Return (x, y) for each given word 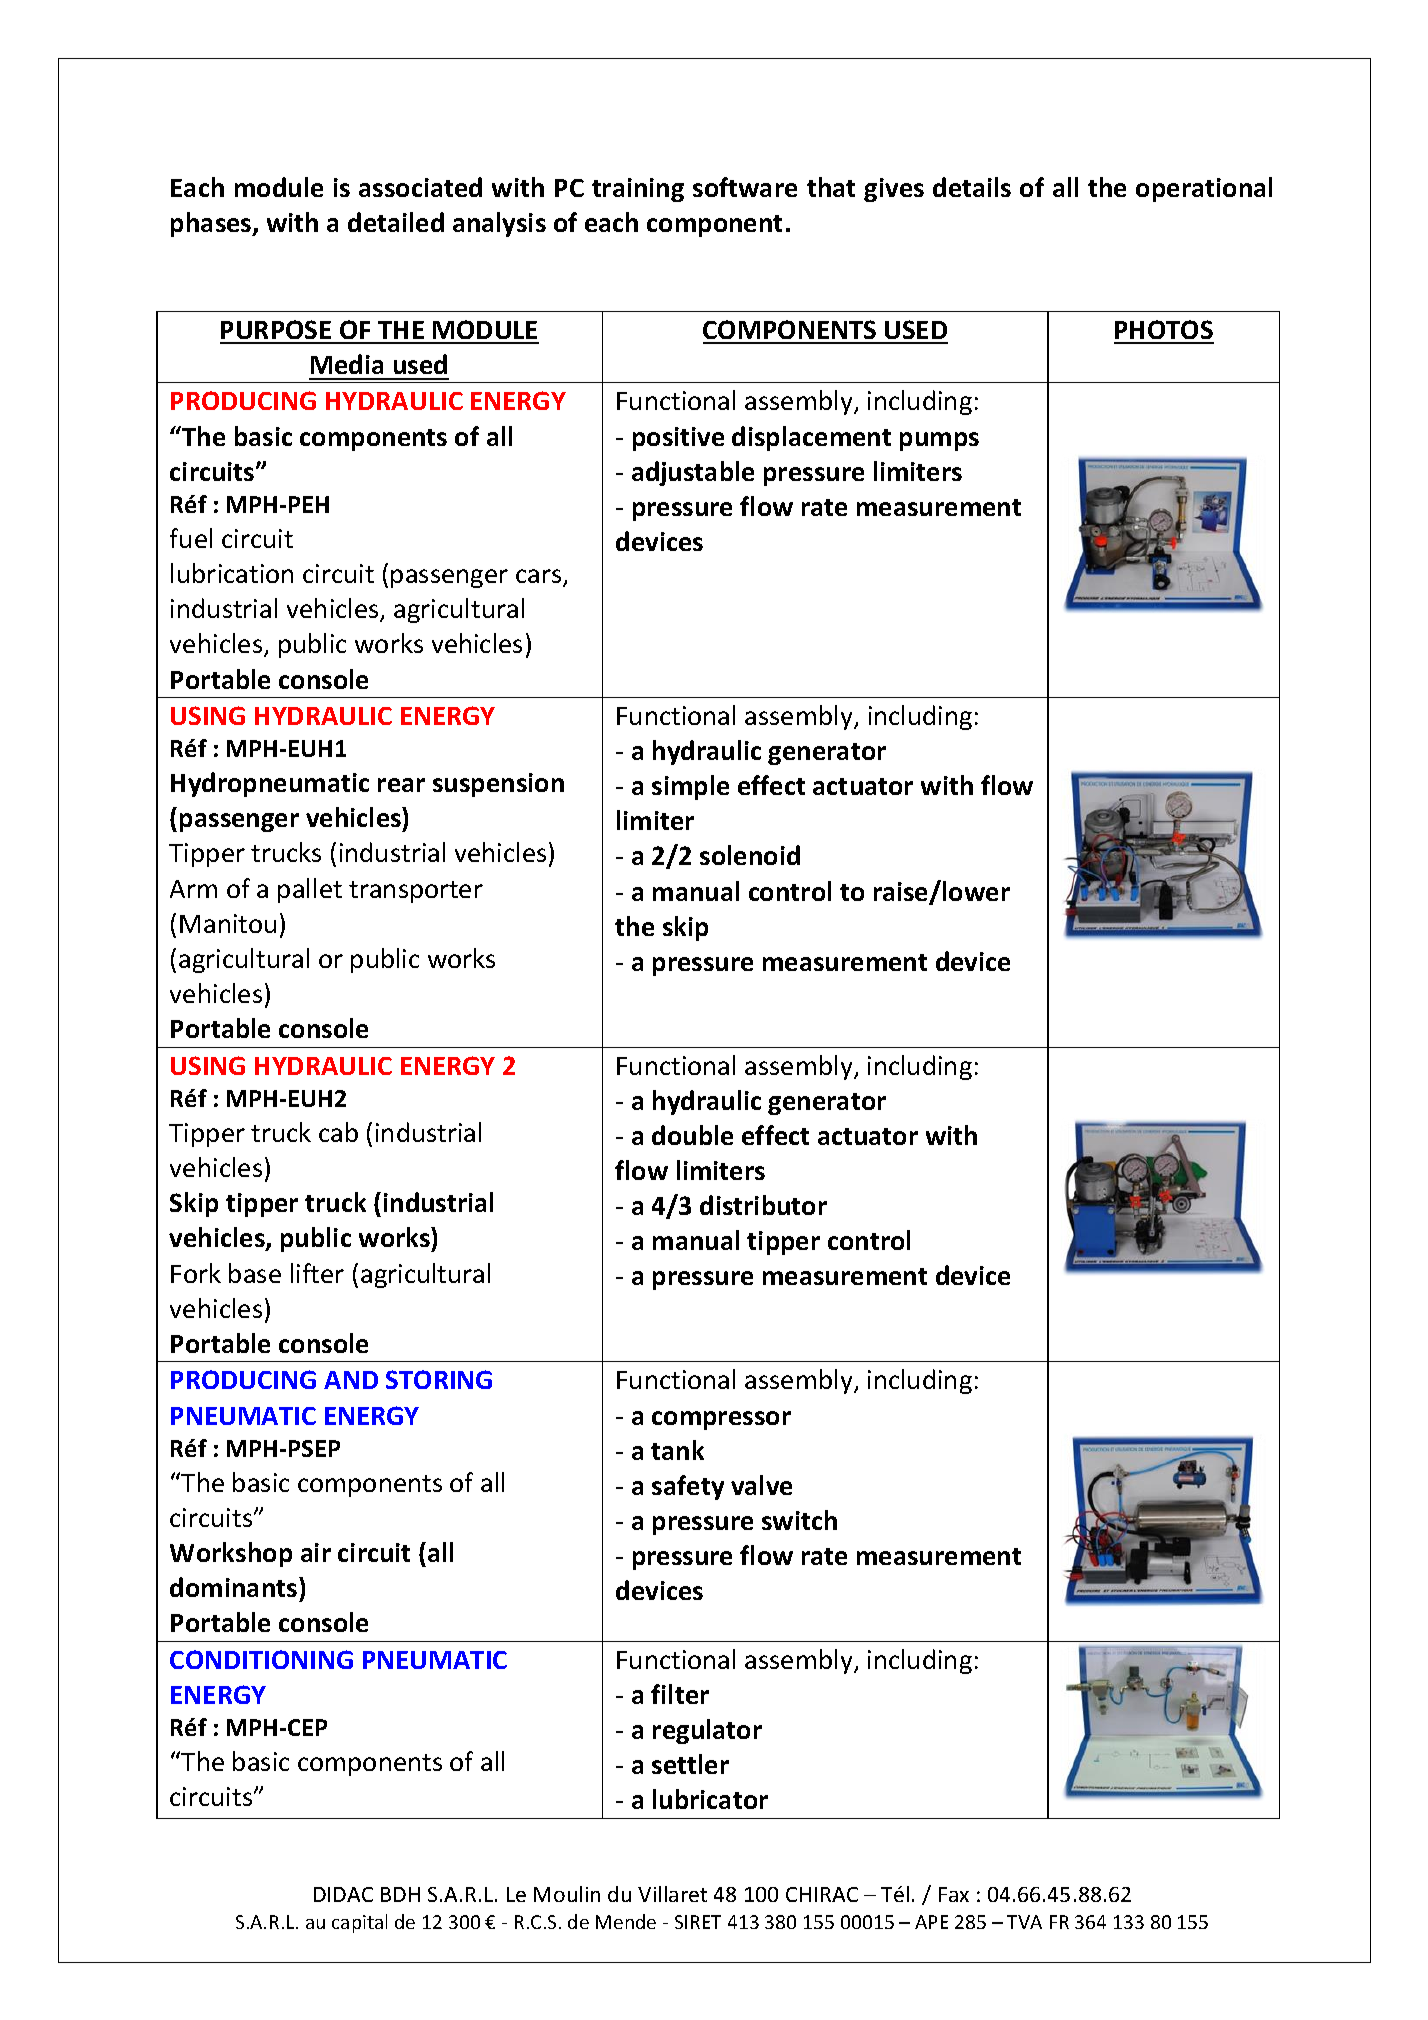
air (316, 1552)
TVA (1024, 1922)
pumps (939, 441)
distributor (763, 1205)
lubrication (232, 573)
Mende (626, 1921)
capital (359, 1923)
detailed (396, 222)
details (972, 187)
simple (690, 787)
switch (799, 1520)
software (745, 187)
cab (338, 1132)
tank (677, 1450)
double (692, 1135)
